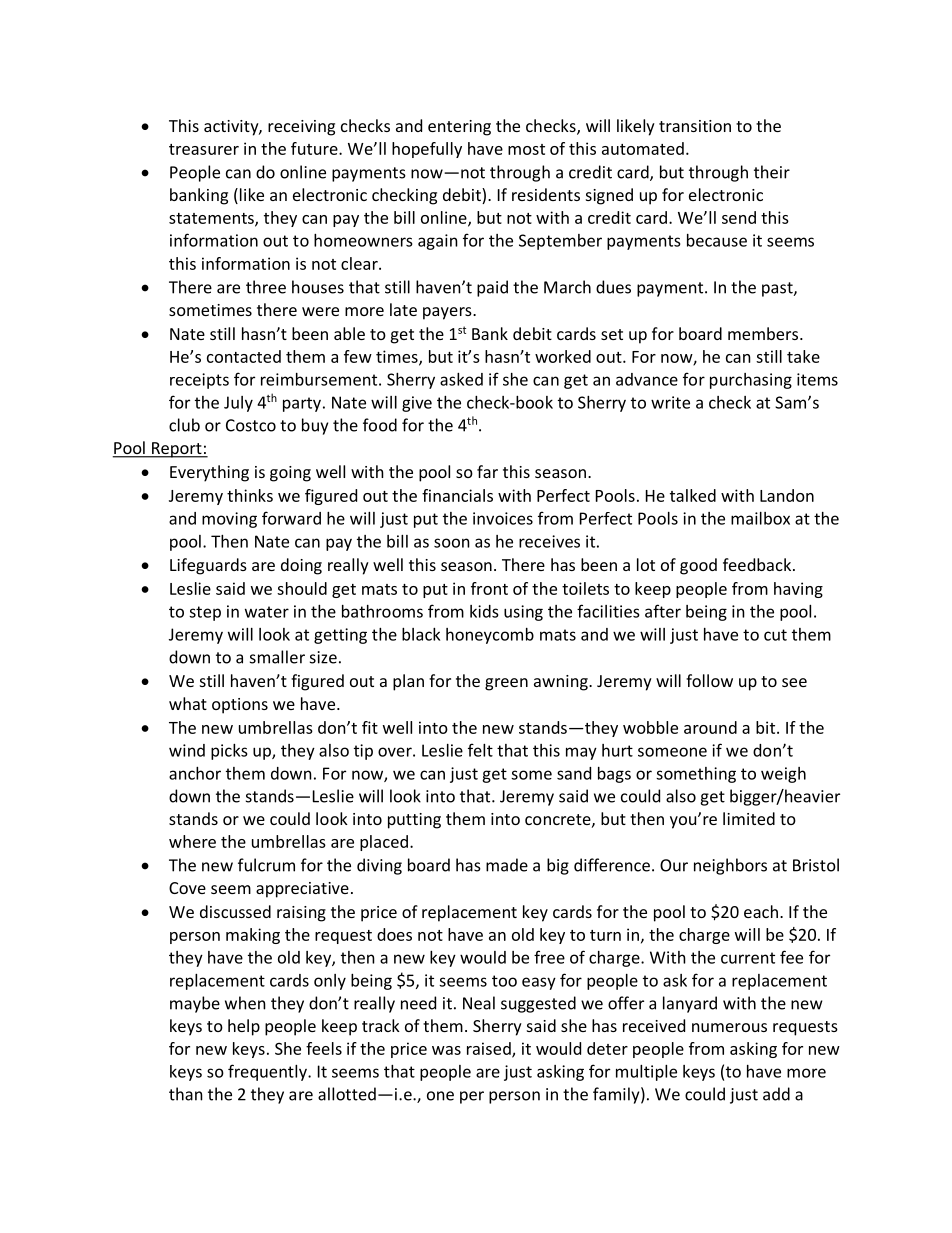 The image size is (952, 1233). What do you see at coordinates (783, 775) in the document?
I see `weigh` at bounding box center [783, 775].
